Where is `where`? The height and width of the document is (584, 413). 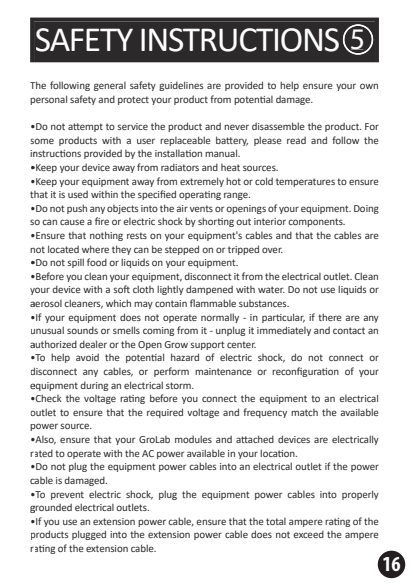 where is located at coordinates (95, 249).
